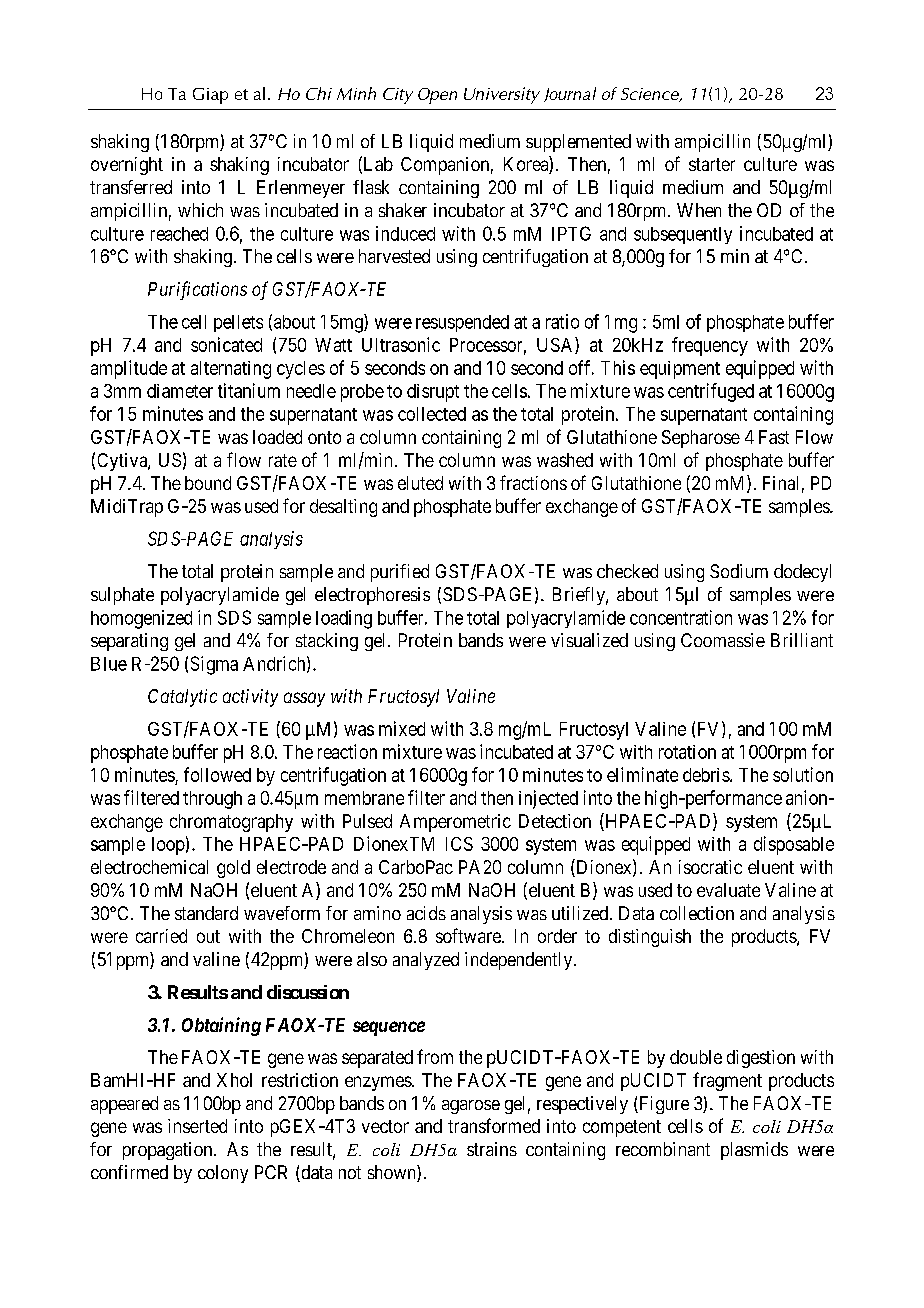  Describe the element at coordinates (774, 437) in the image. I see `Fast` at that location.
